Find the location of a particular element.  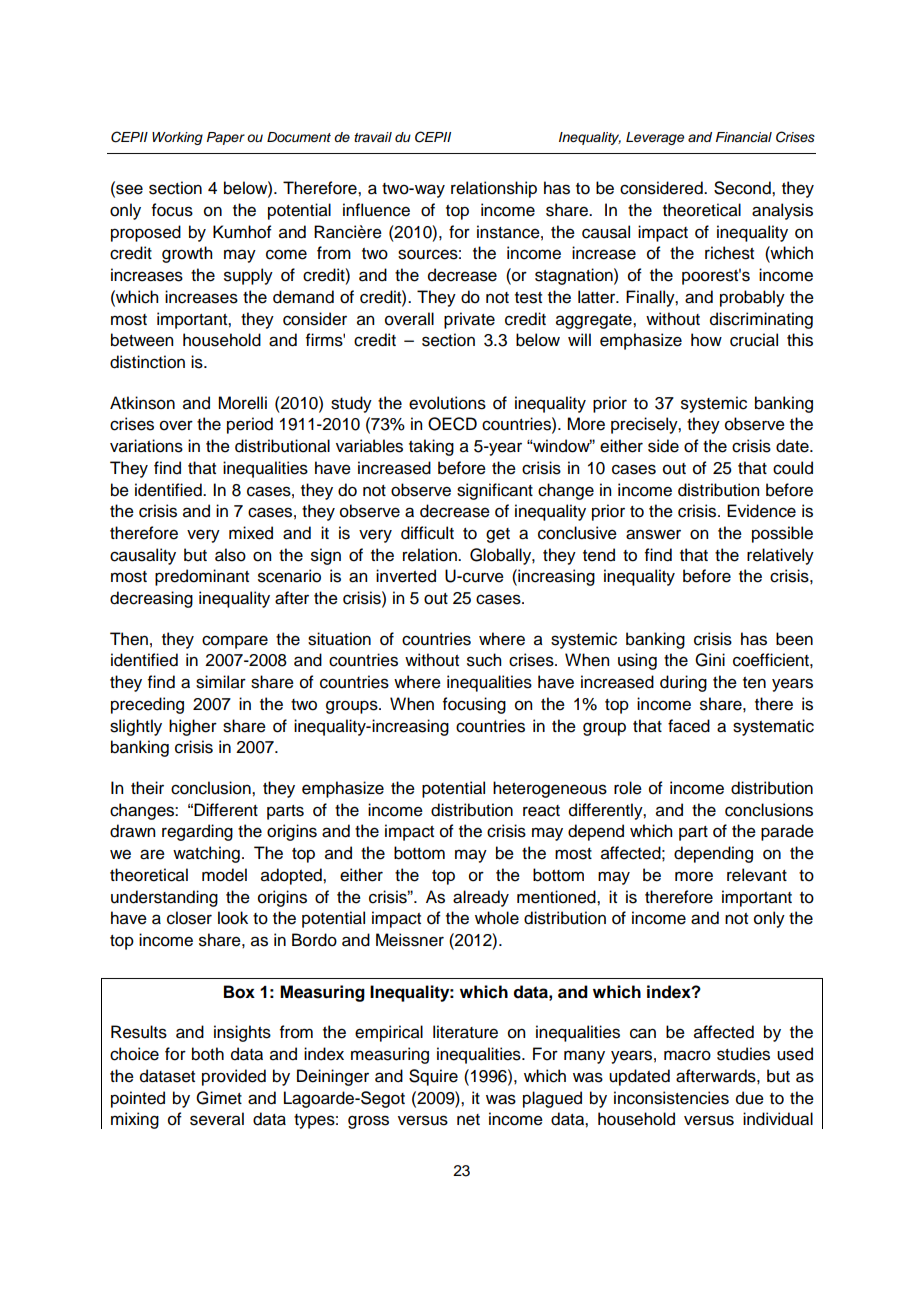

such is located at coordinates (484, 660).
